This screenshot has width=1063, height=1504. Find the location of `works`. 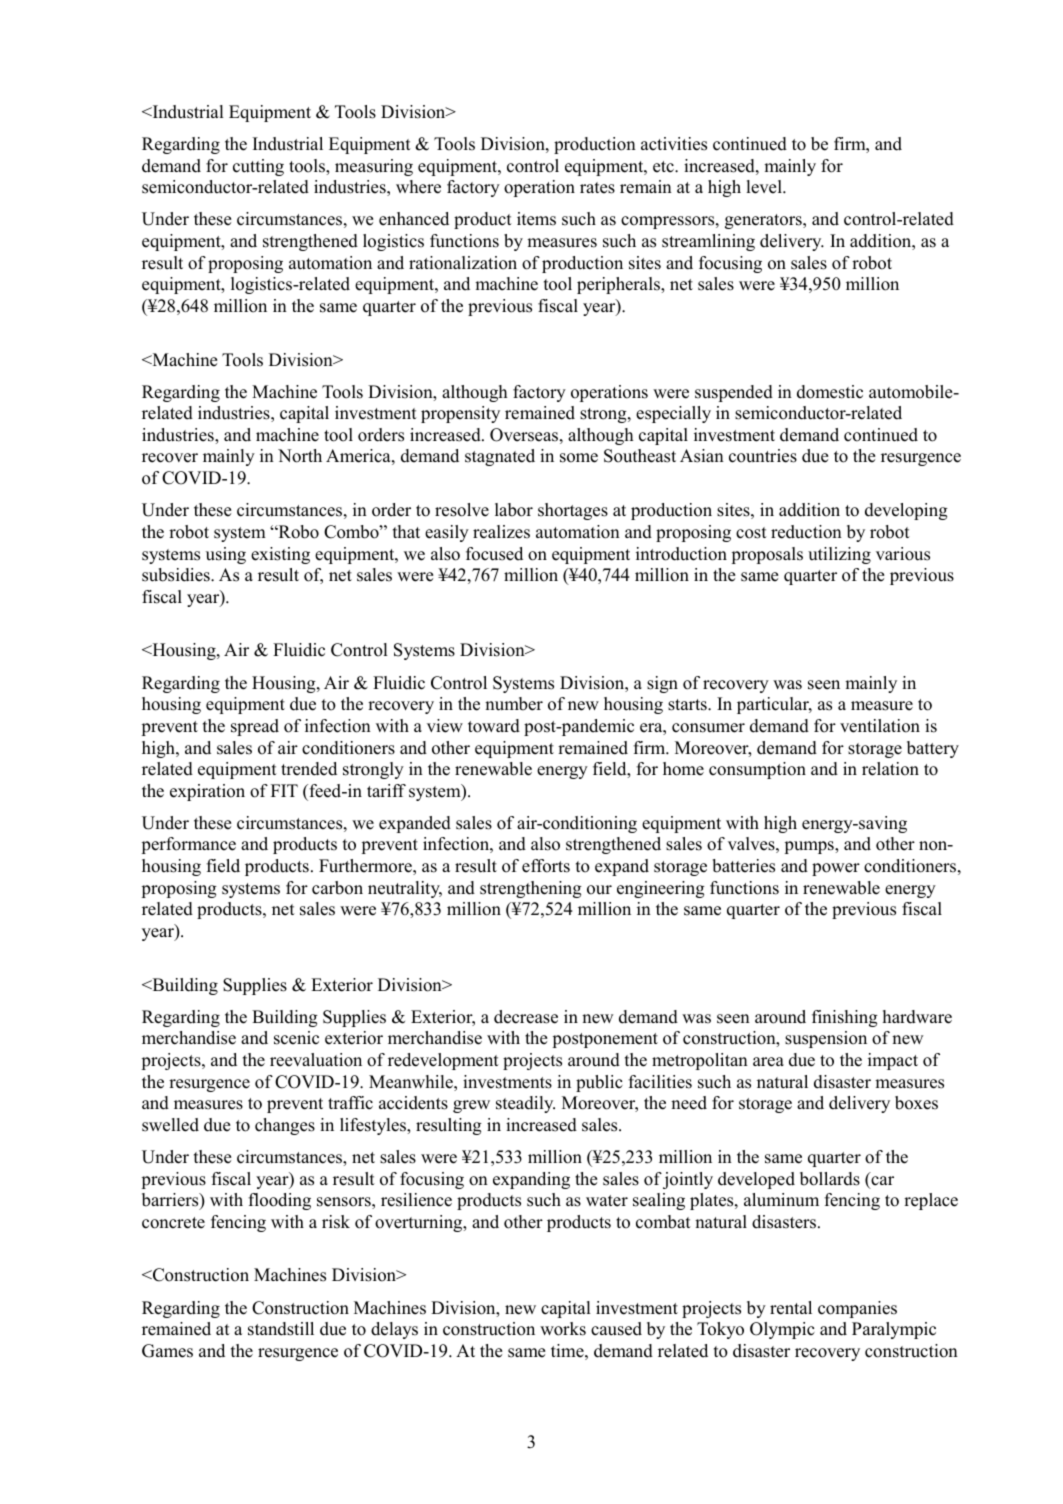

works is located at coordinates (563, 1329).
